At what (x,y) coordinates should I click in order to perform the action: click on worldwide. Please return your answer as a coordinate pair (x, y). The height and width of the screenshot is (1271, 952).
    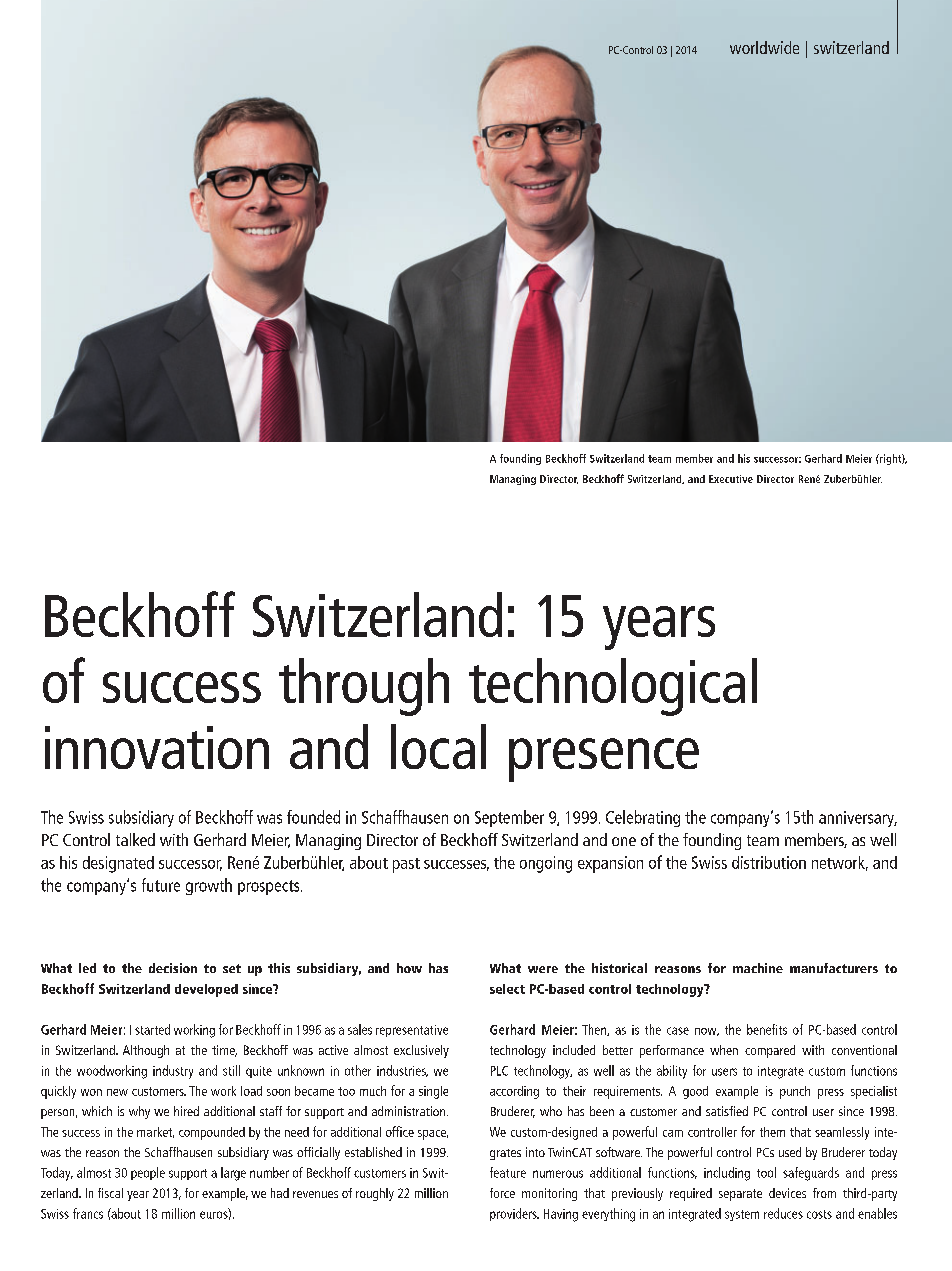
    Looking at the image, I should click on (764, 47).
